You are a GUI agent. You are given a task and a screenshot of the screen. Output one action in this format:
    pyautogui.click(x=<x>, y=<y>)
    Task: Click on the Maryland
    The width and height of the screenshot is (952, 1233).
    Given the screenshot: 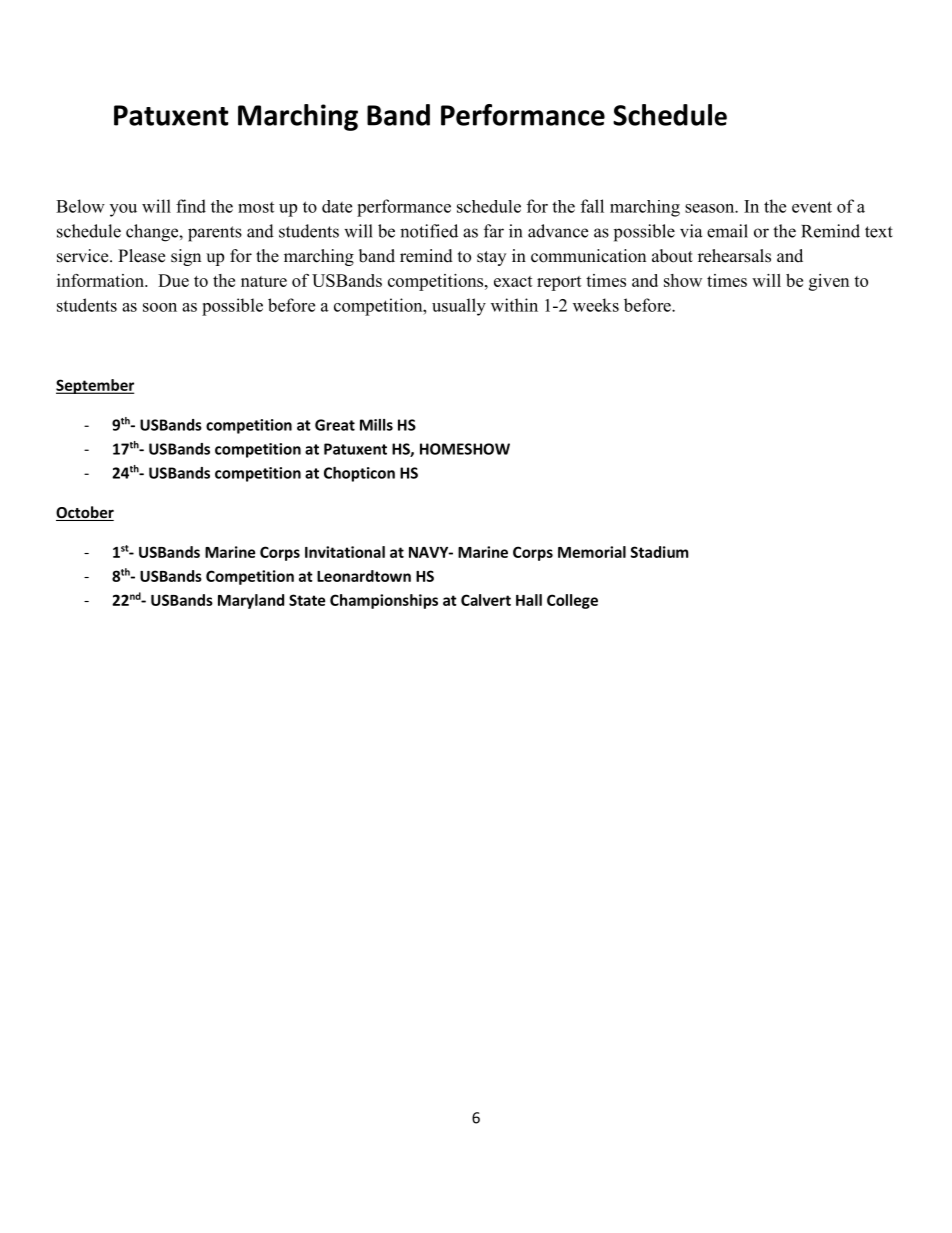 What is the action you would take?
    pyautogui.click(x=251, y=601)
